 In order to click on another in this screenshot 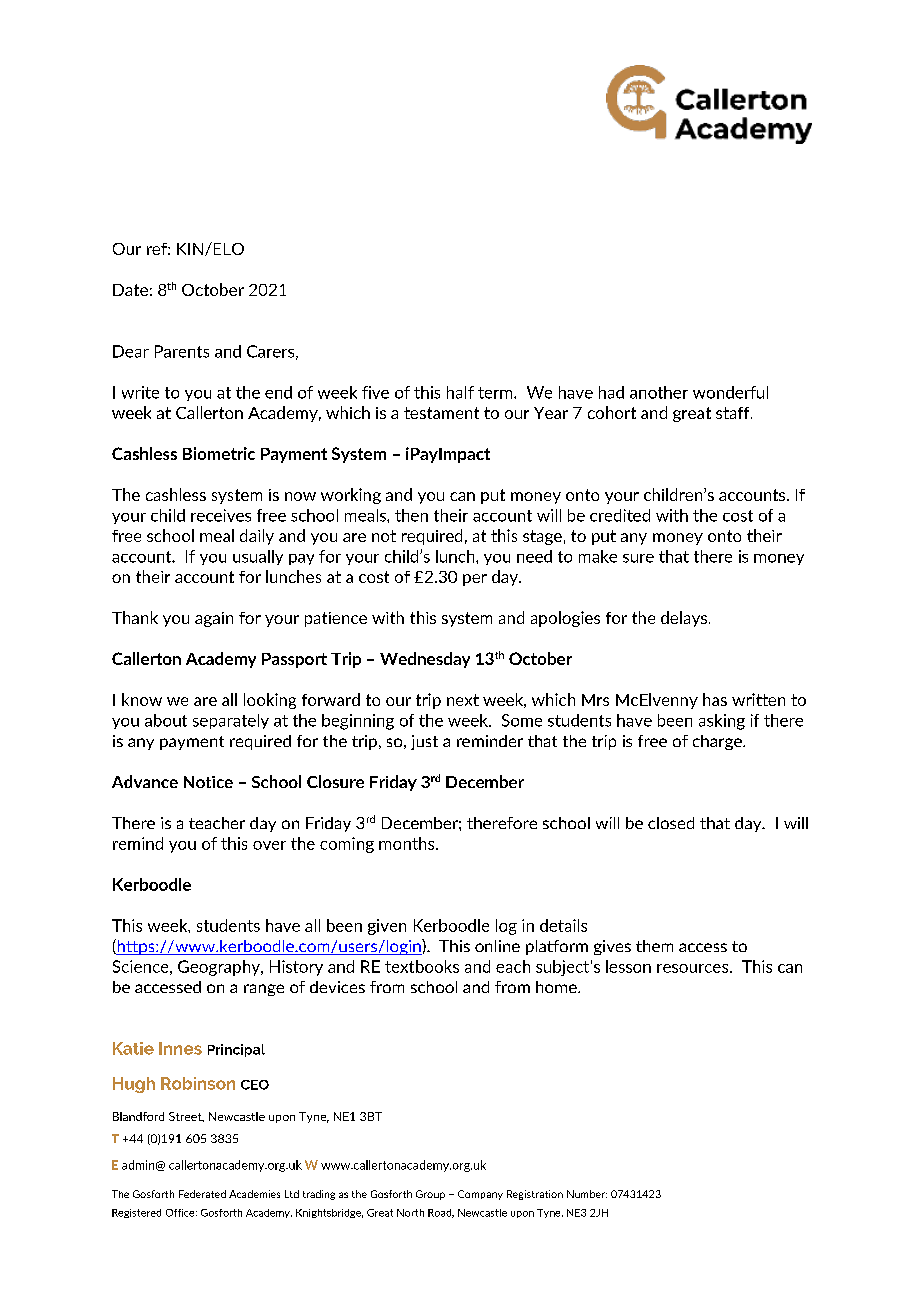, I will do `click(659, 392)`.
